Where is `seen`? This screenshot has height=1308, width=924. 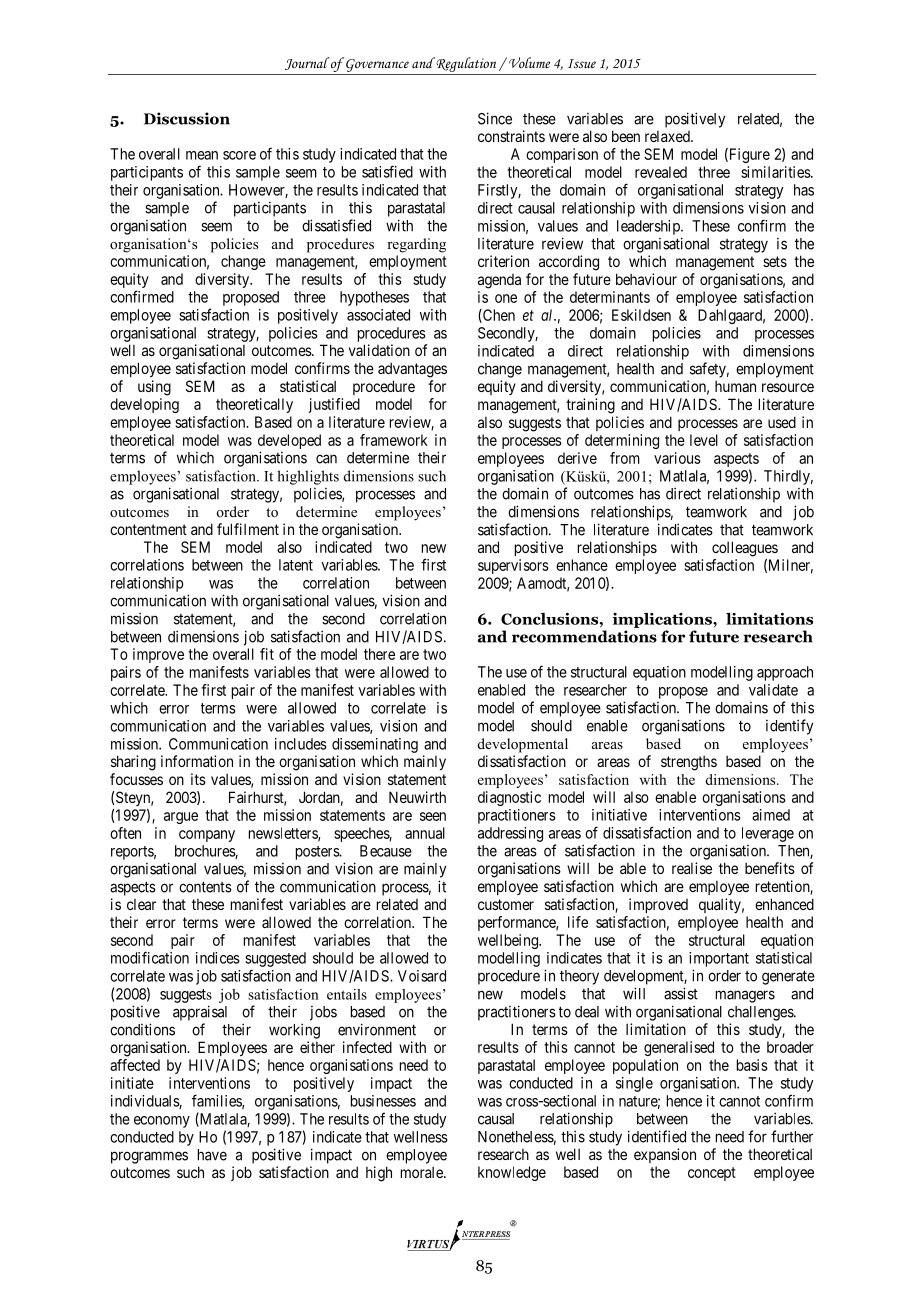
seen is located at coordinates (433, 816).
